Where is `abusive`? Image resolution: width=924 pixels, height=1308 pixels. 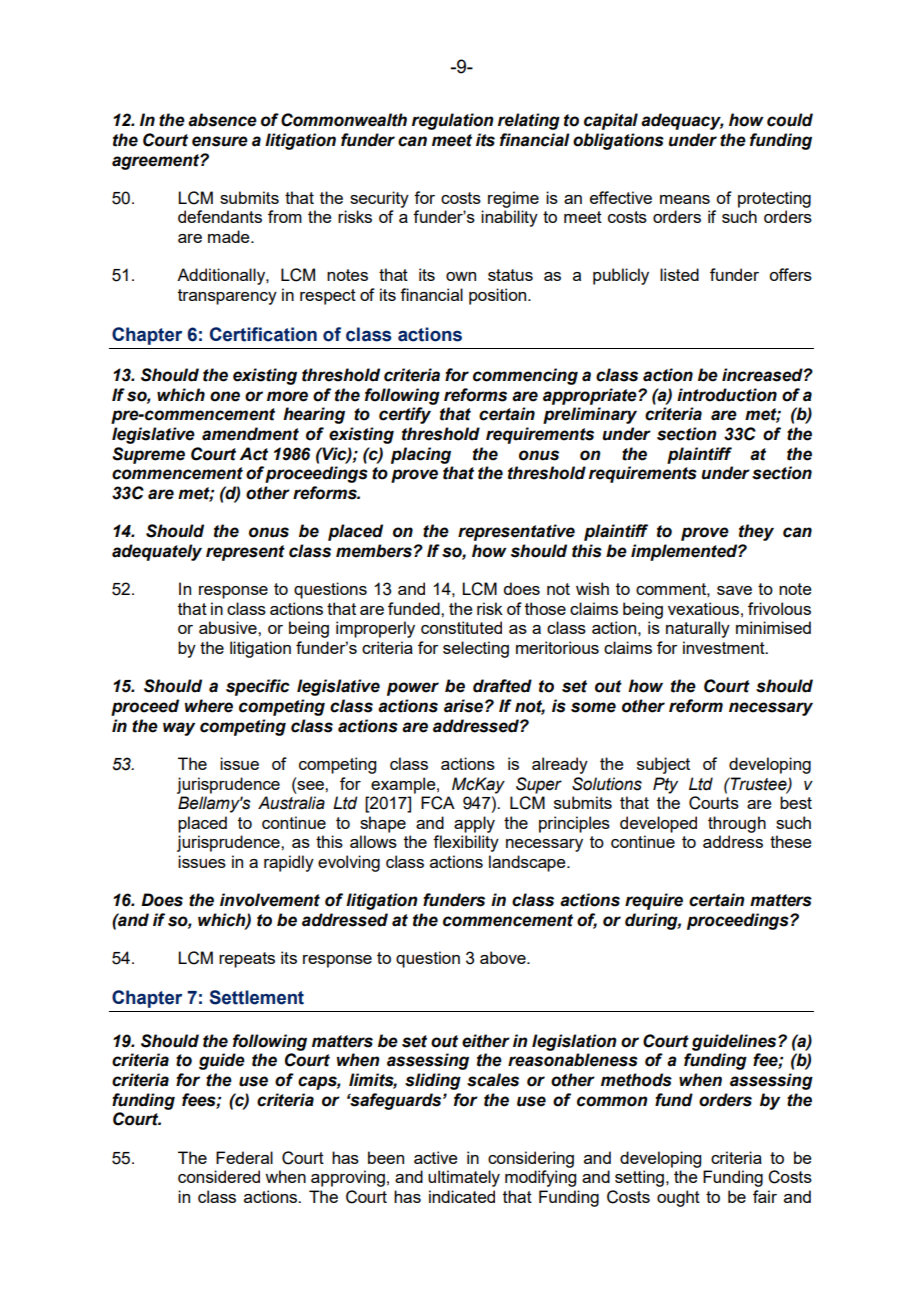 abusive is located at coordinates (229, 627).
